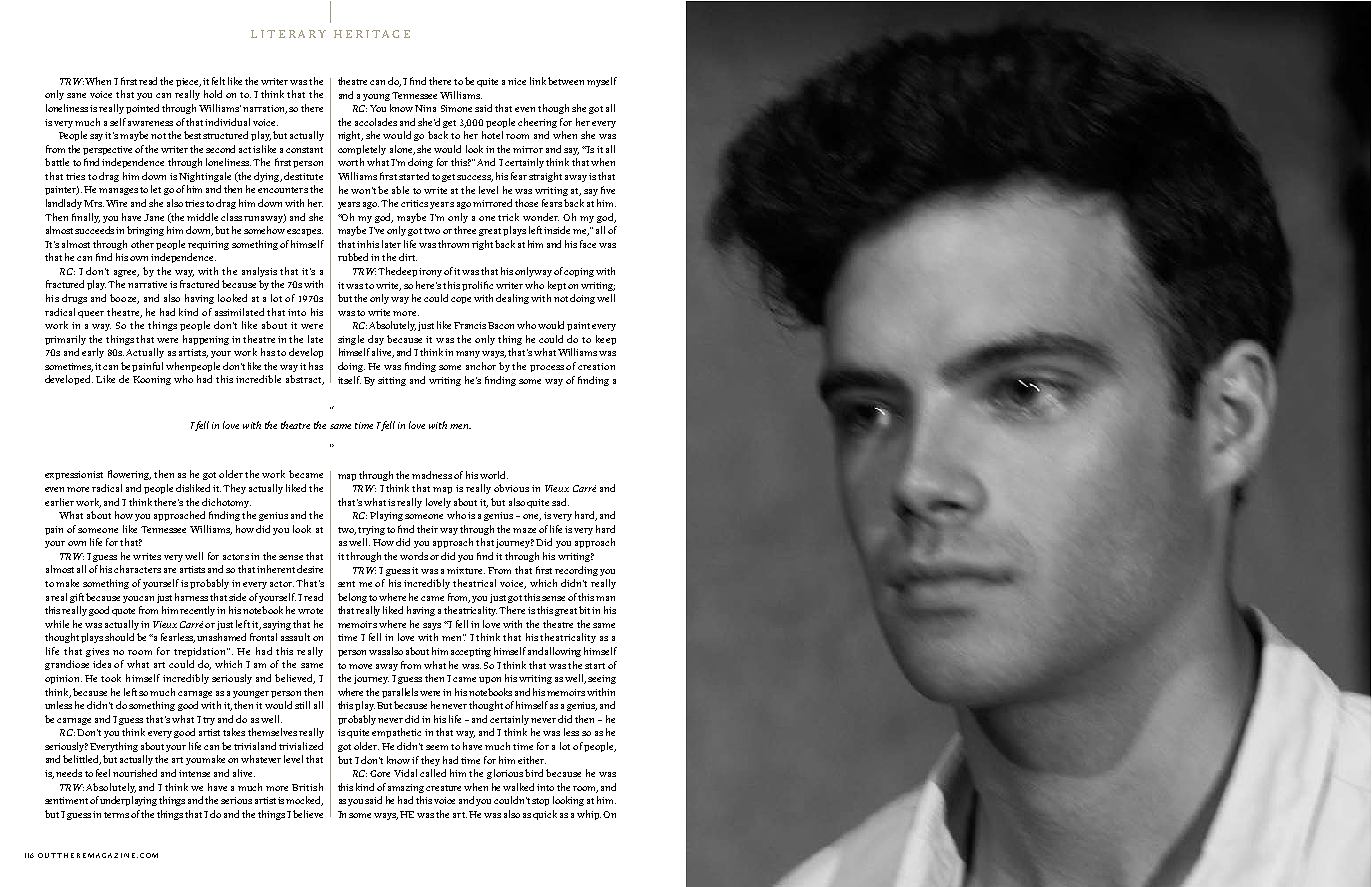  What do you see at coordinates (541, 217) in the document?
I see `wonder` at bounding box center [541, 217].
